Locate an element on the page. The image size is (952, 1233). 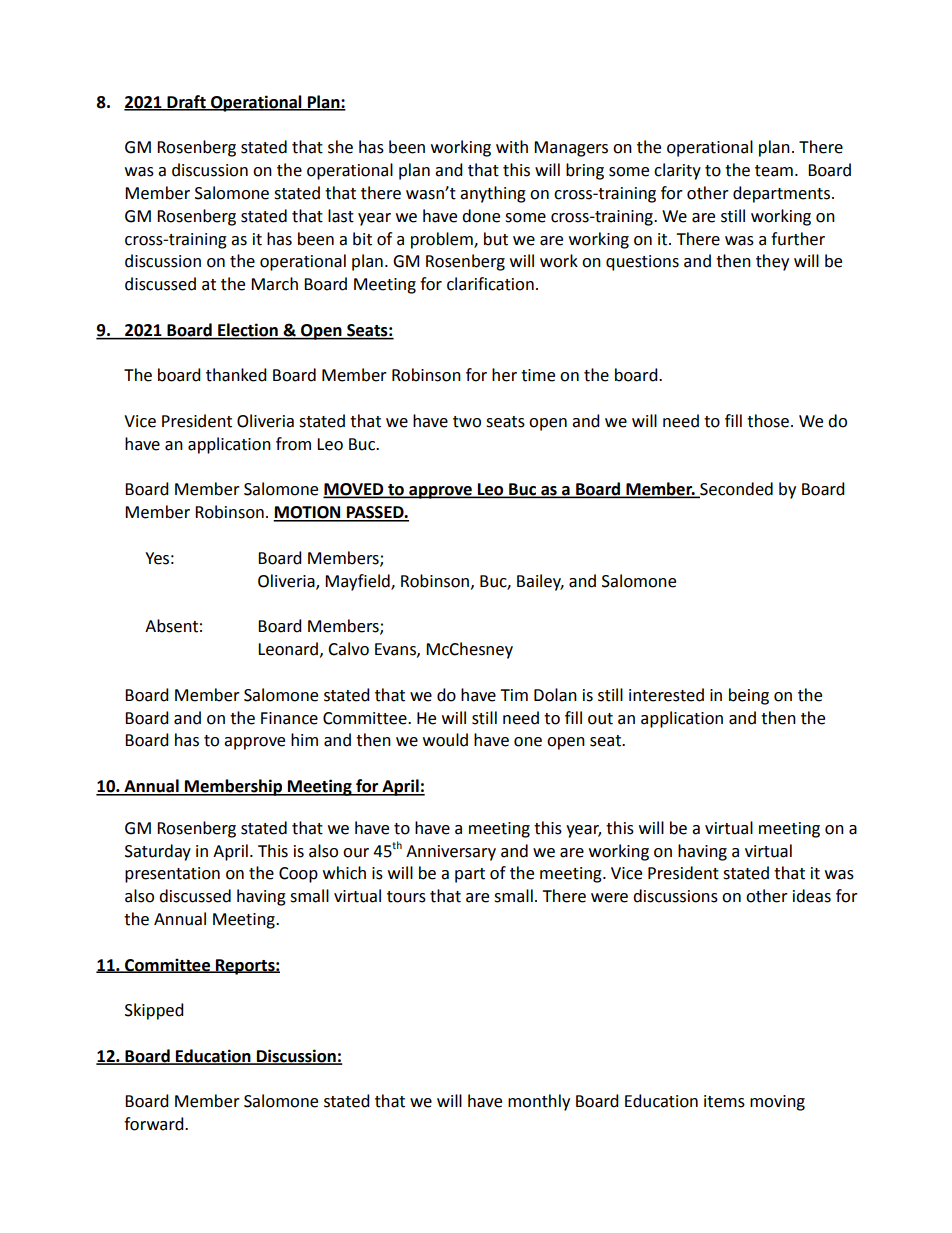
Draft is located at coordinates (186, 102).
